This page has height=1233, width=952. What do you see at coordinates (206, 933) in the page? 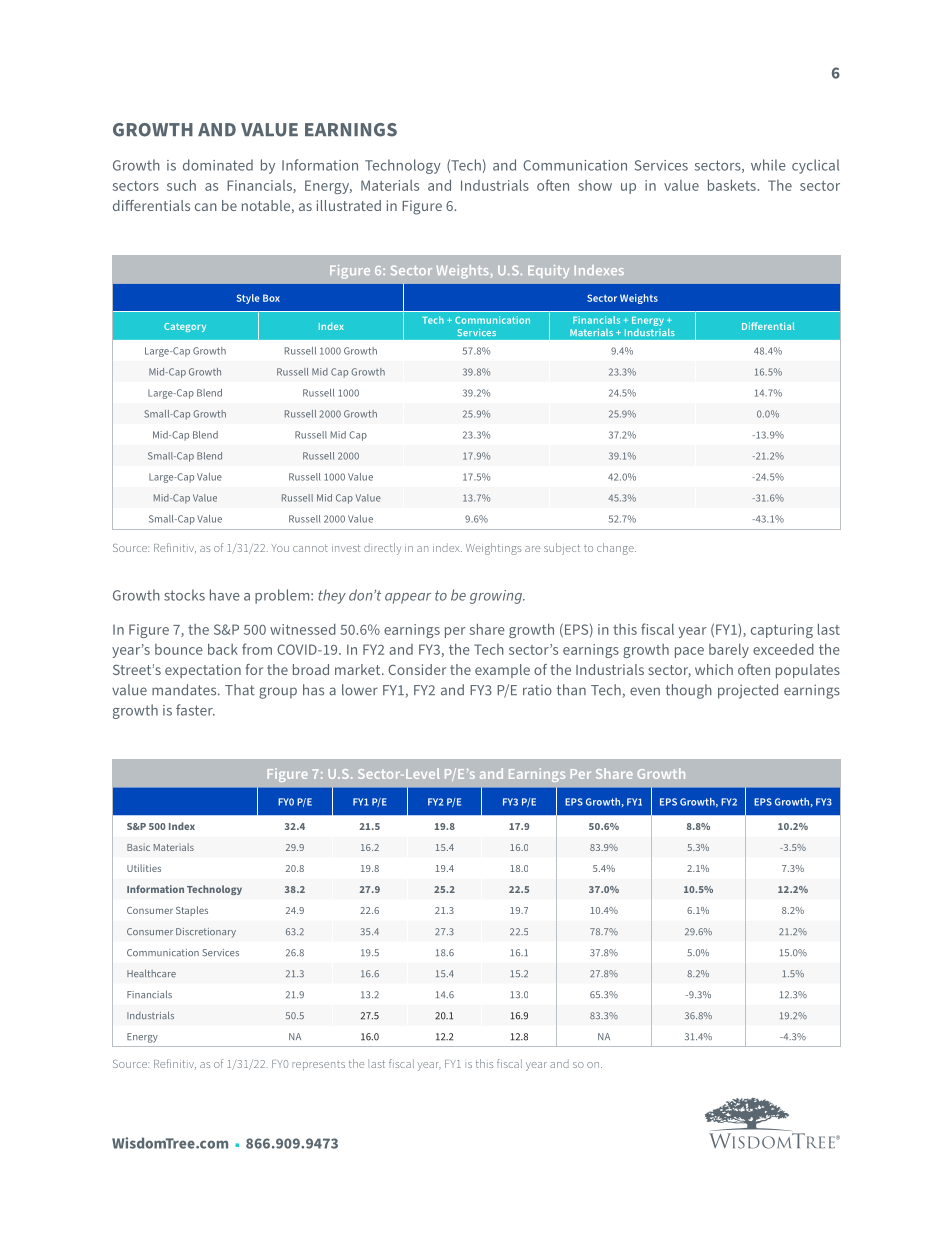
I see `Discretionary` at bounding box center [206, 933].
